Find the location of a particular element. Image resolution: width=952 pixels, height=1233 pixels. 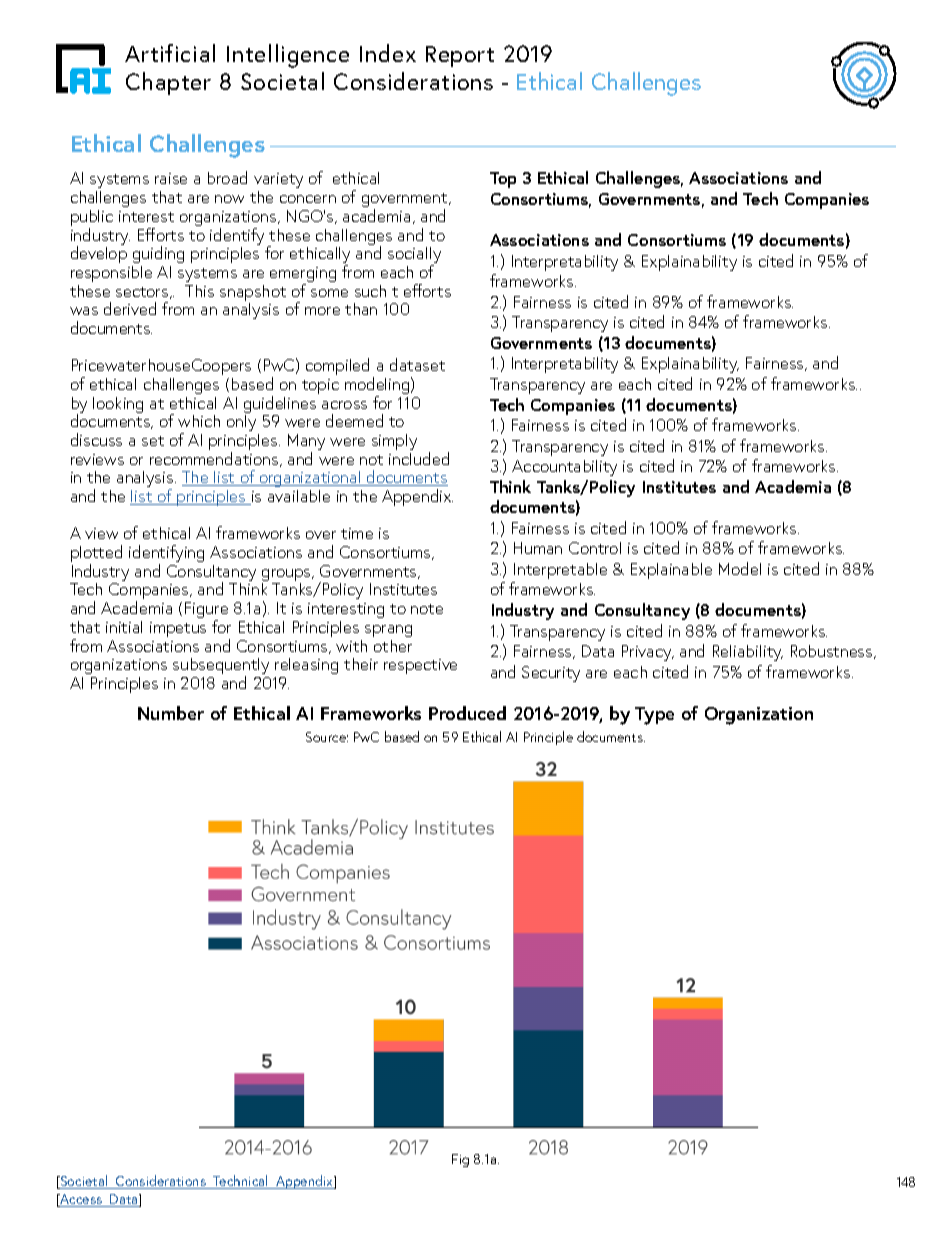

Report is located at coordinates (460, 56).
